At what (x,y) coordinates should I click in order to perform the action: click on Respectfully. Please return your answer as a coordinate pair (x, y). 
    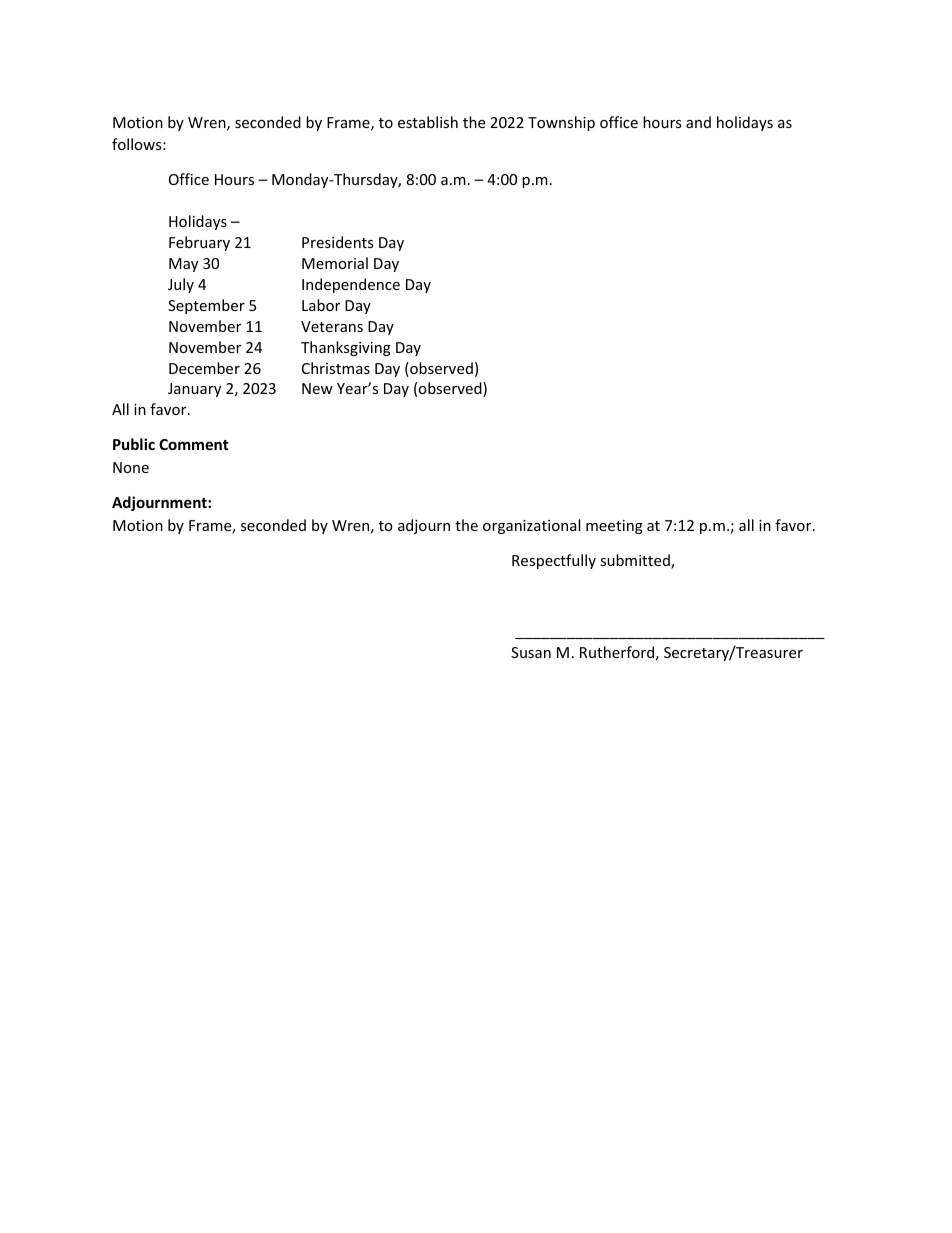
    Looking at the image, I should click on (554, 561).
